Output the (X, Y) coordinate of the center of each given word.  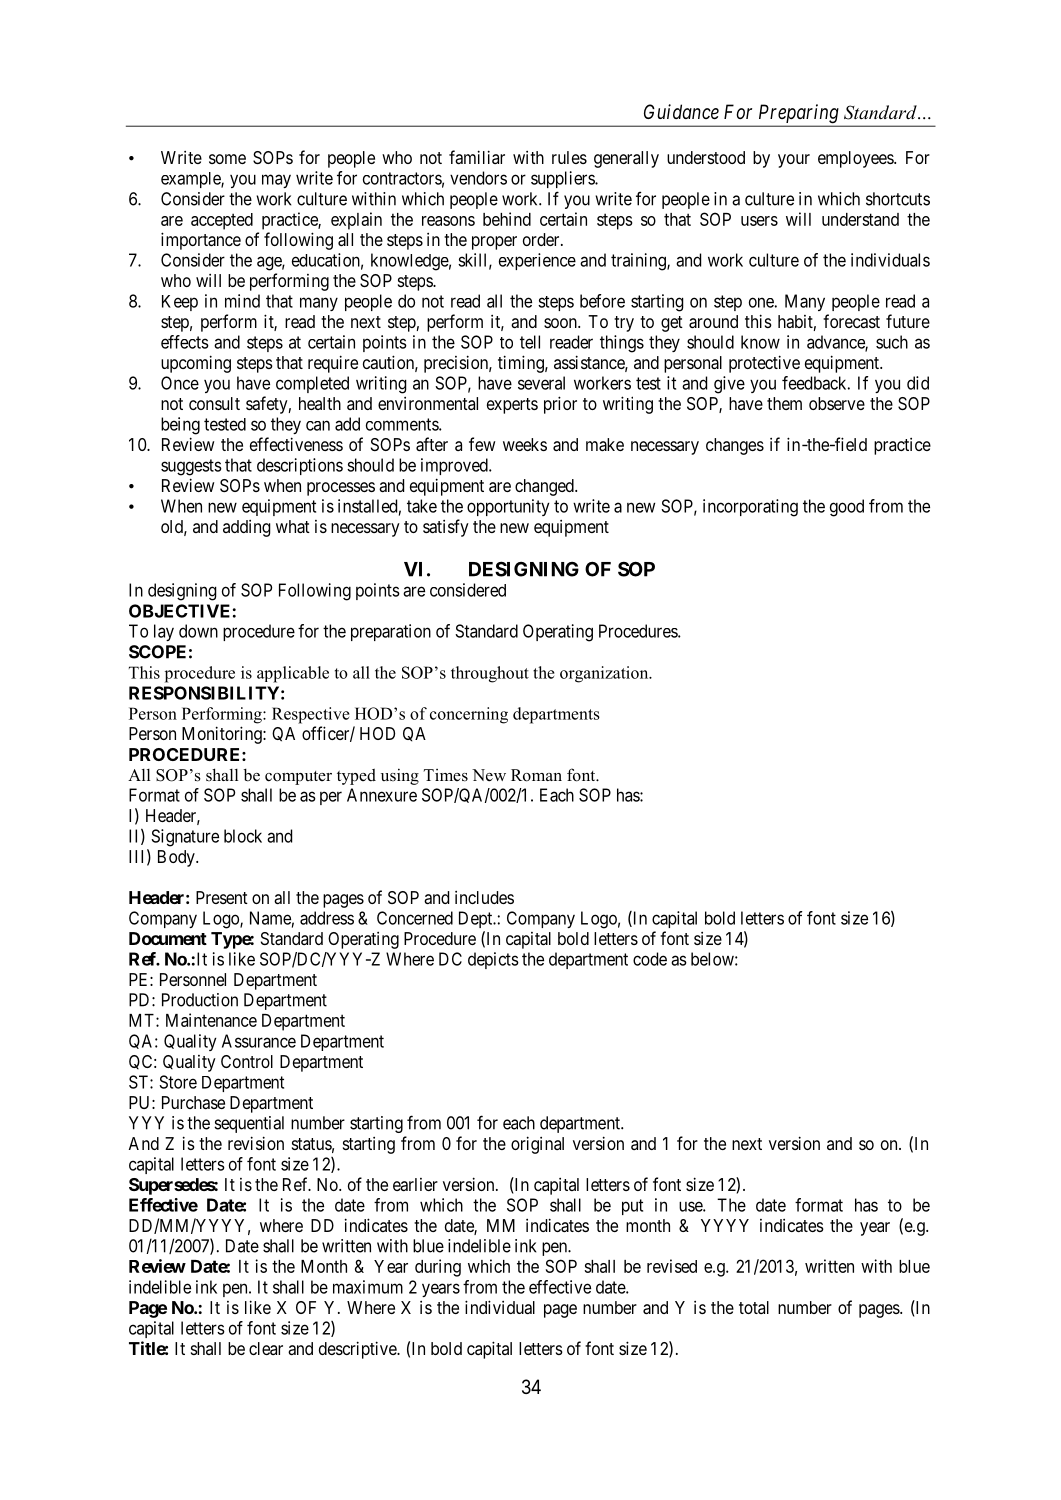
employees (856, 159)
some (227, 159)
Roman (536, 775)
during (438, 1268)
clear (266, 1348)
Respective (311, 715)
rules (569, 157)
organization (605, 674)
